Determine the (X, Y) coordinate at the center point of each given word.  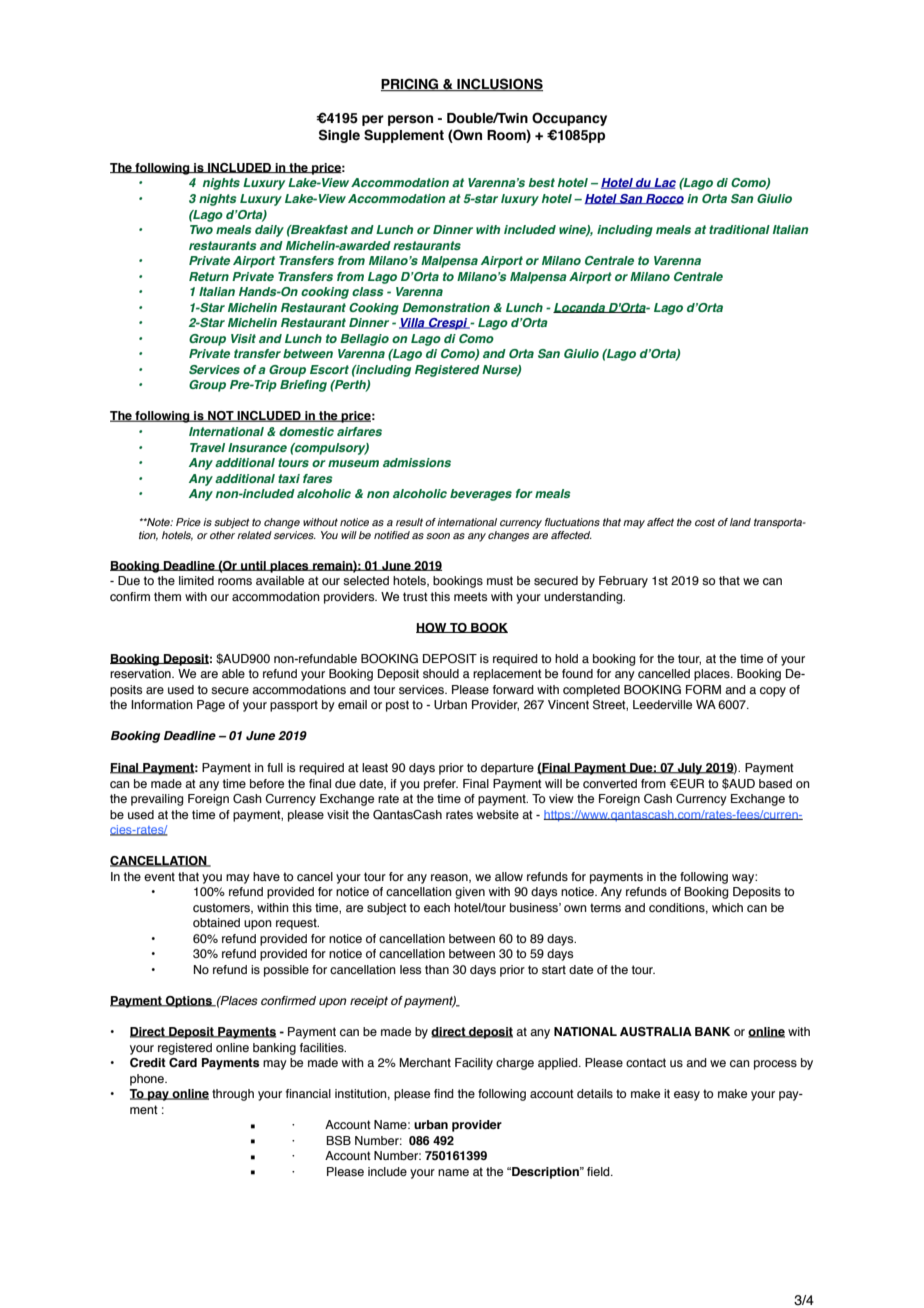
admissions (417, 462)
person (410, 120)
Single (339, 136)
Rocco (664, 199)
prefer (441, 785)
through (233, 1095)
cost (705, 522)
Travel (207, 447)
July (690, 769)
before (267, 783)
